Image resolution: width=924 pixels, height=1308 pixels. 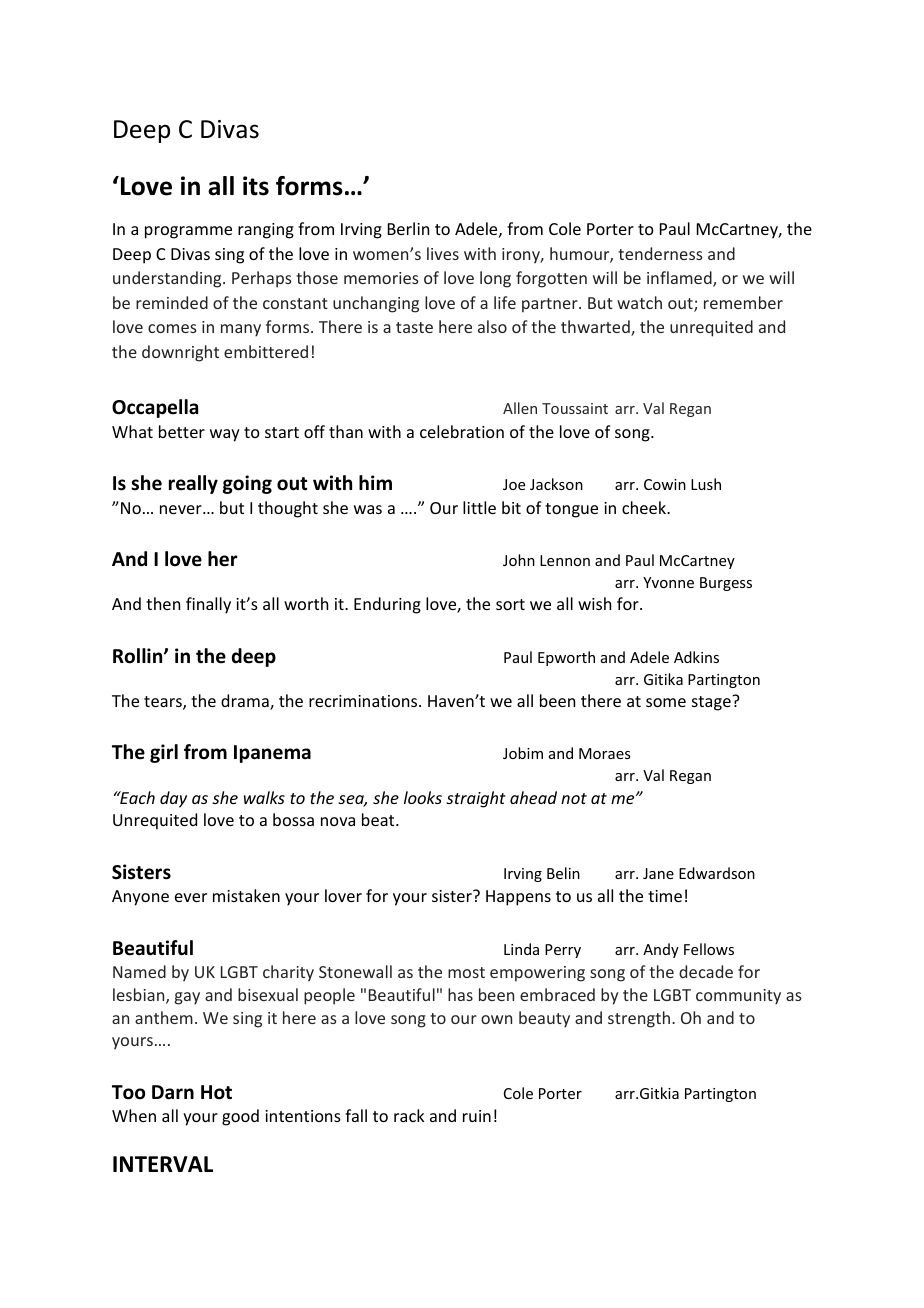 What do you see at coordinates (423, 797) in the image?
I see `looks` at bounding box center [423, 797].
